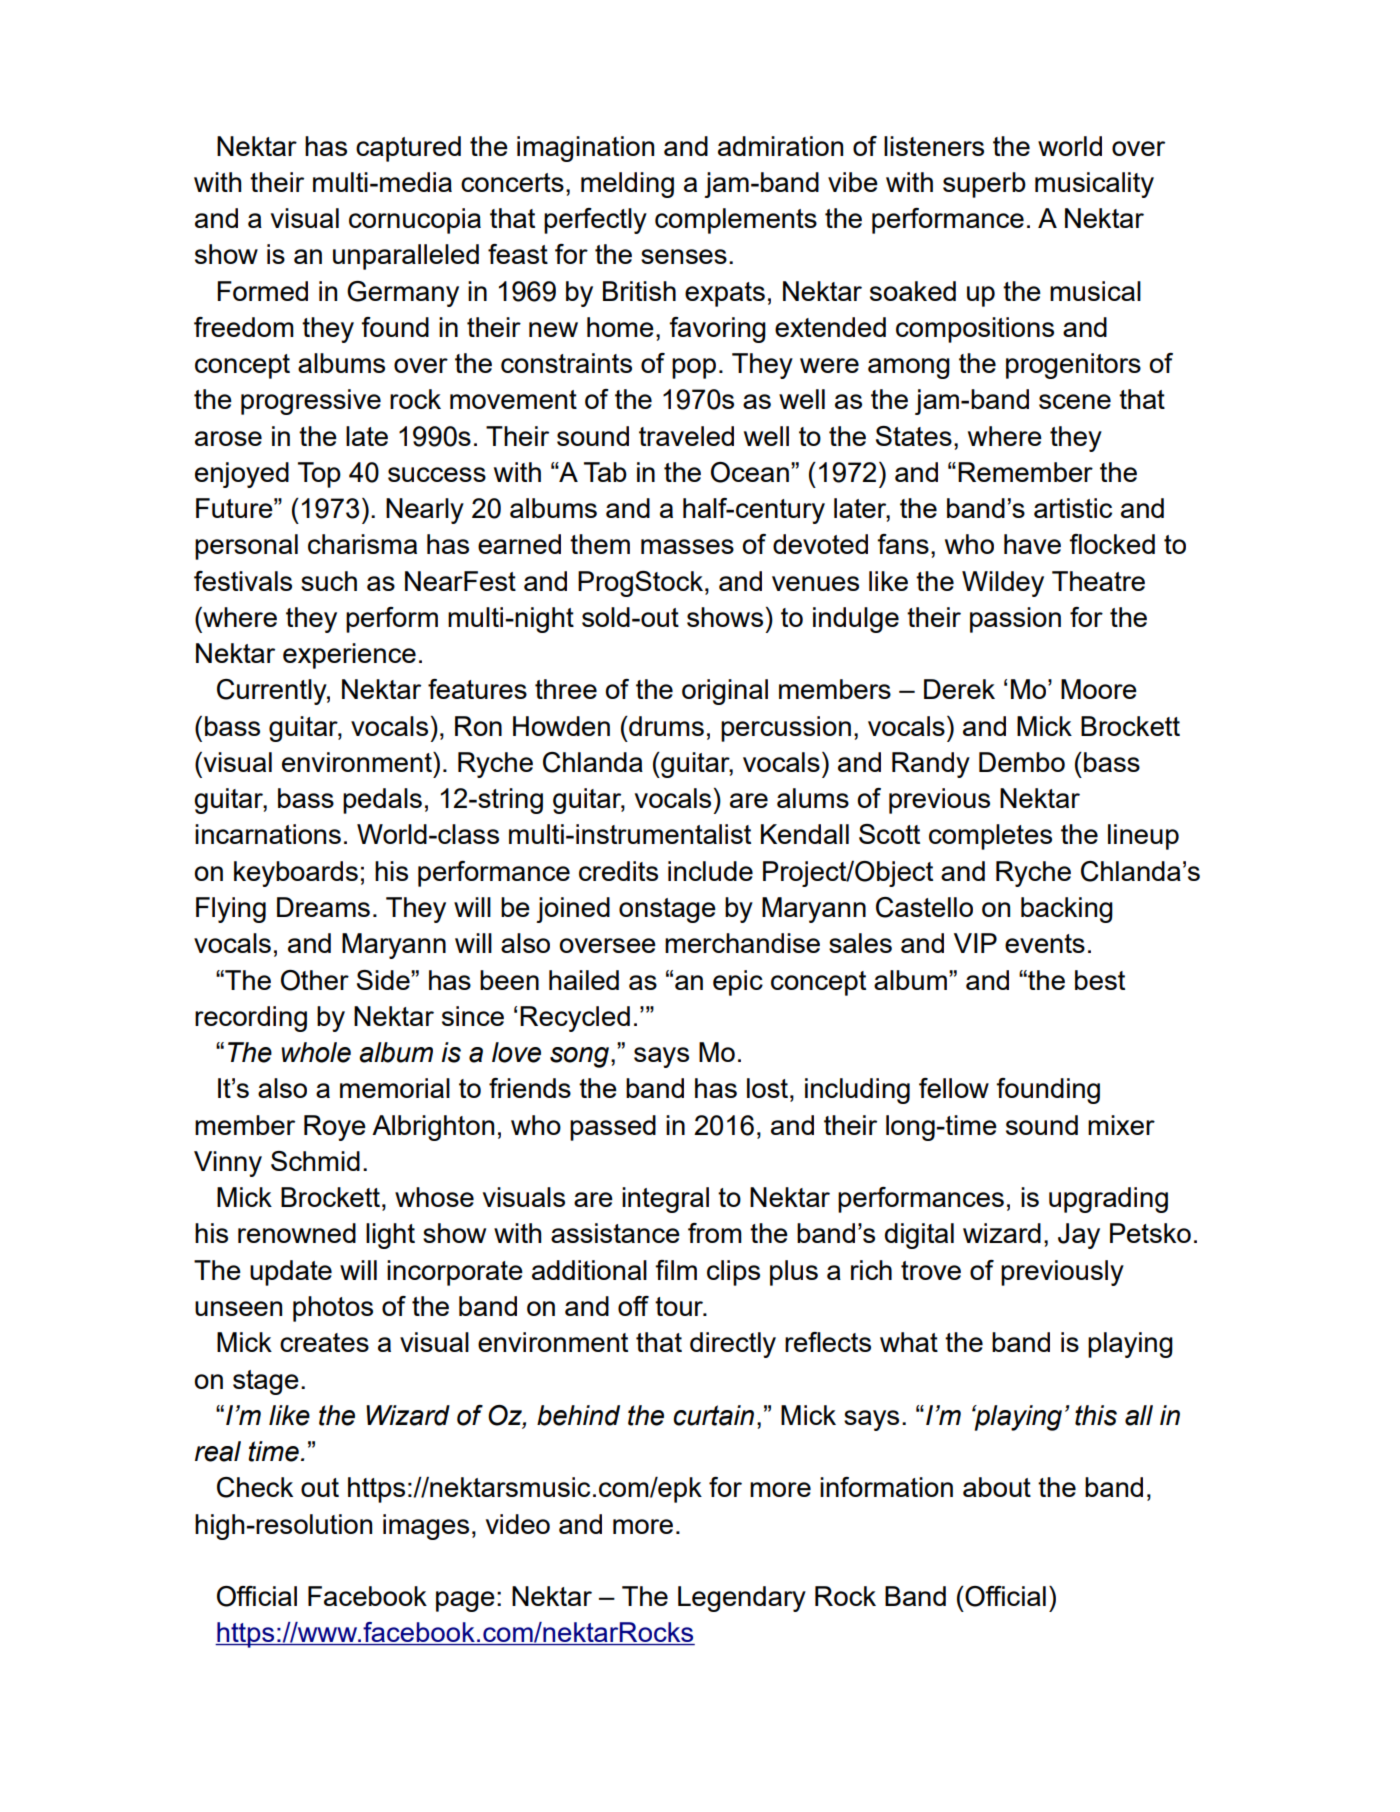  Describe the element at coordinates (997, 1487) in the image. I see `about` at that location.
